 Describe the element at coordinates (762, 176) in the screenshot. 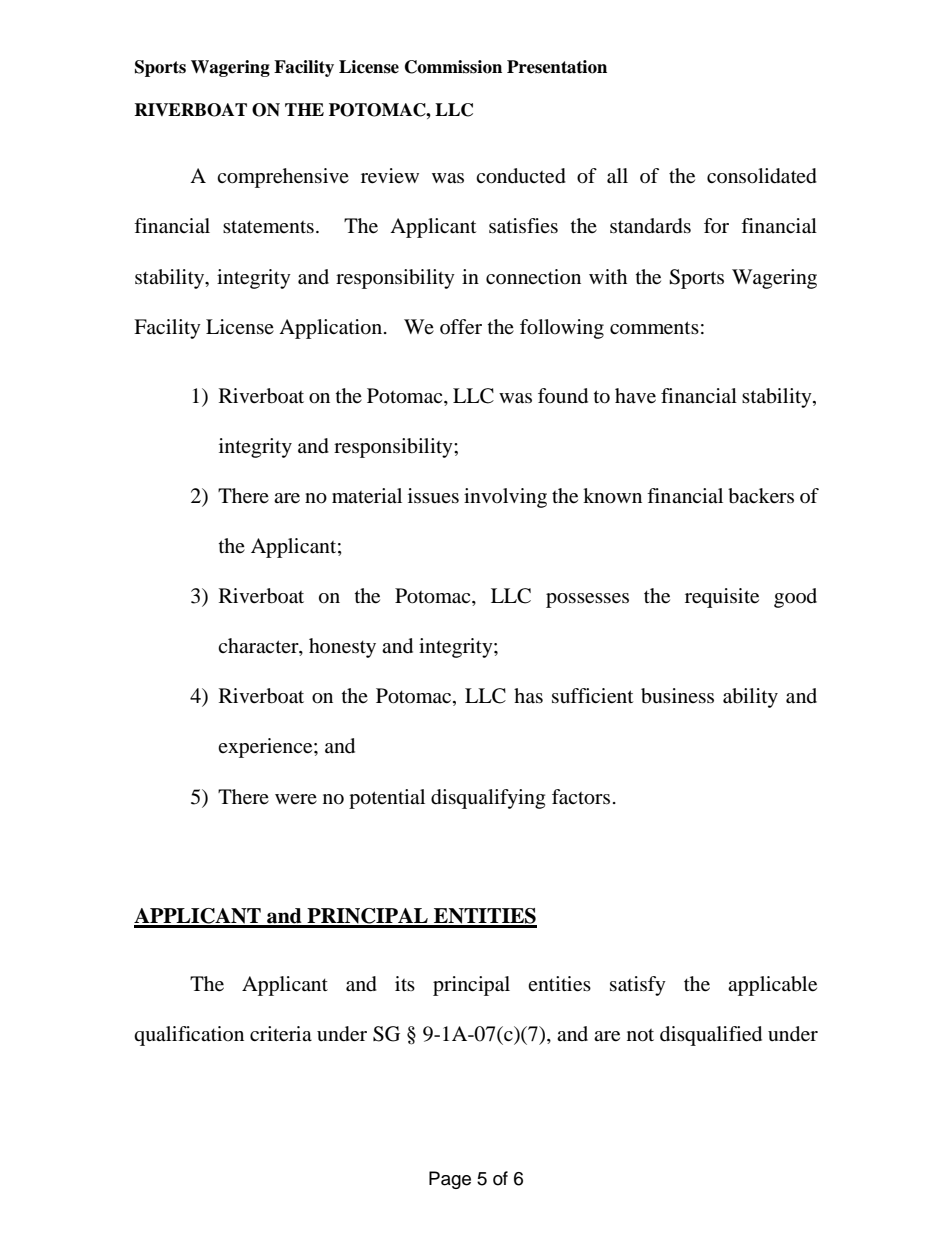

I see `consolidated` at that location.
